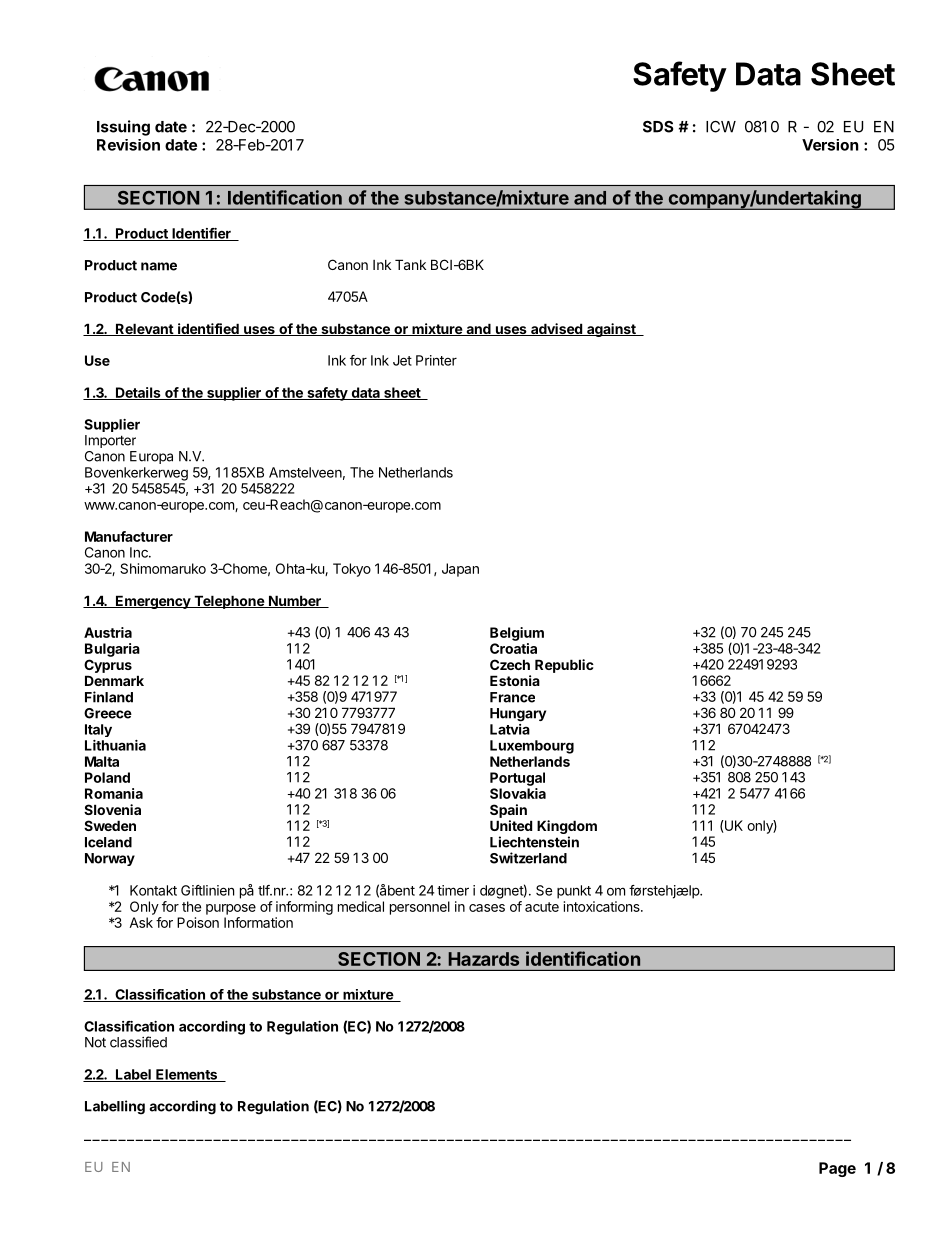 This screenshot has width=952, height=1233. I want to click on Liechtenstein, so click(534, 842).
